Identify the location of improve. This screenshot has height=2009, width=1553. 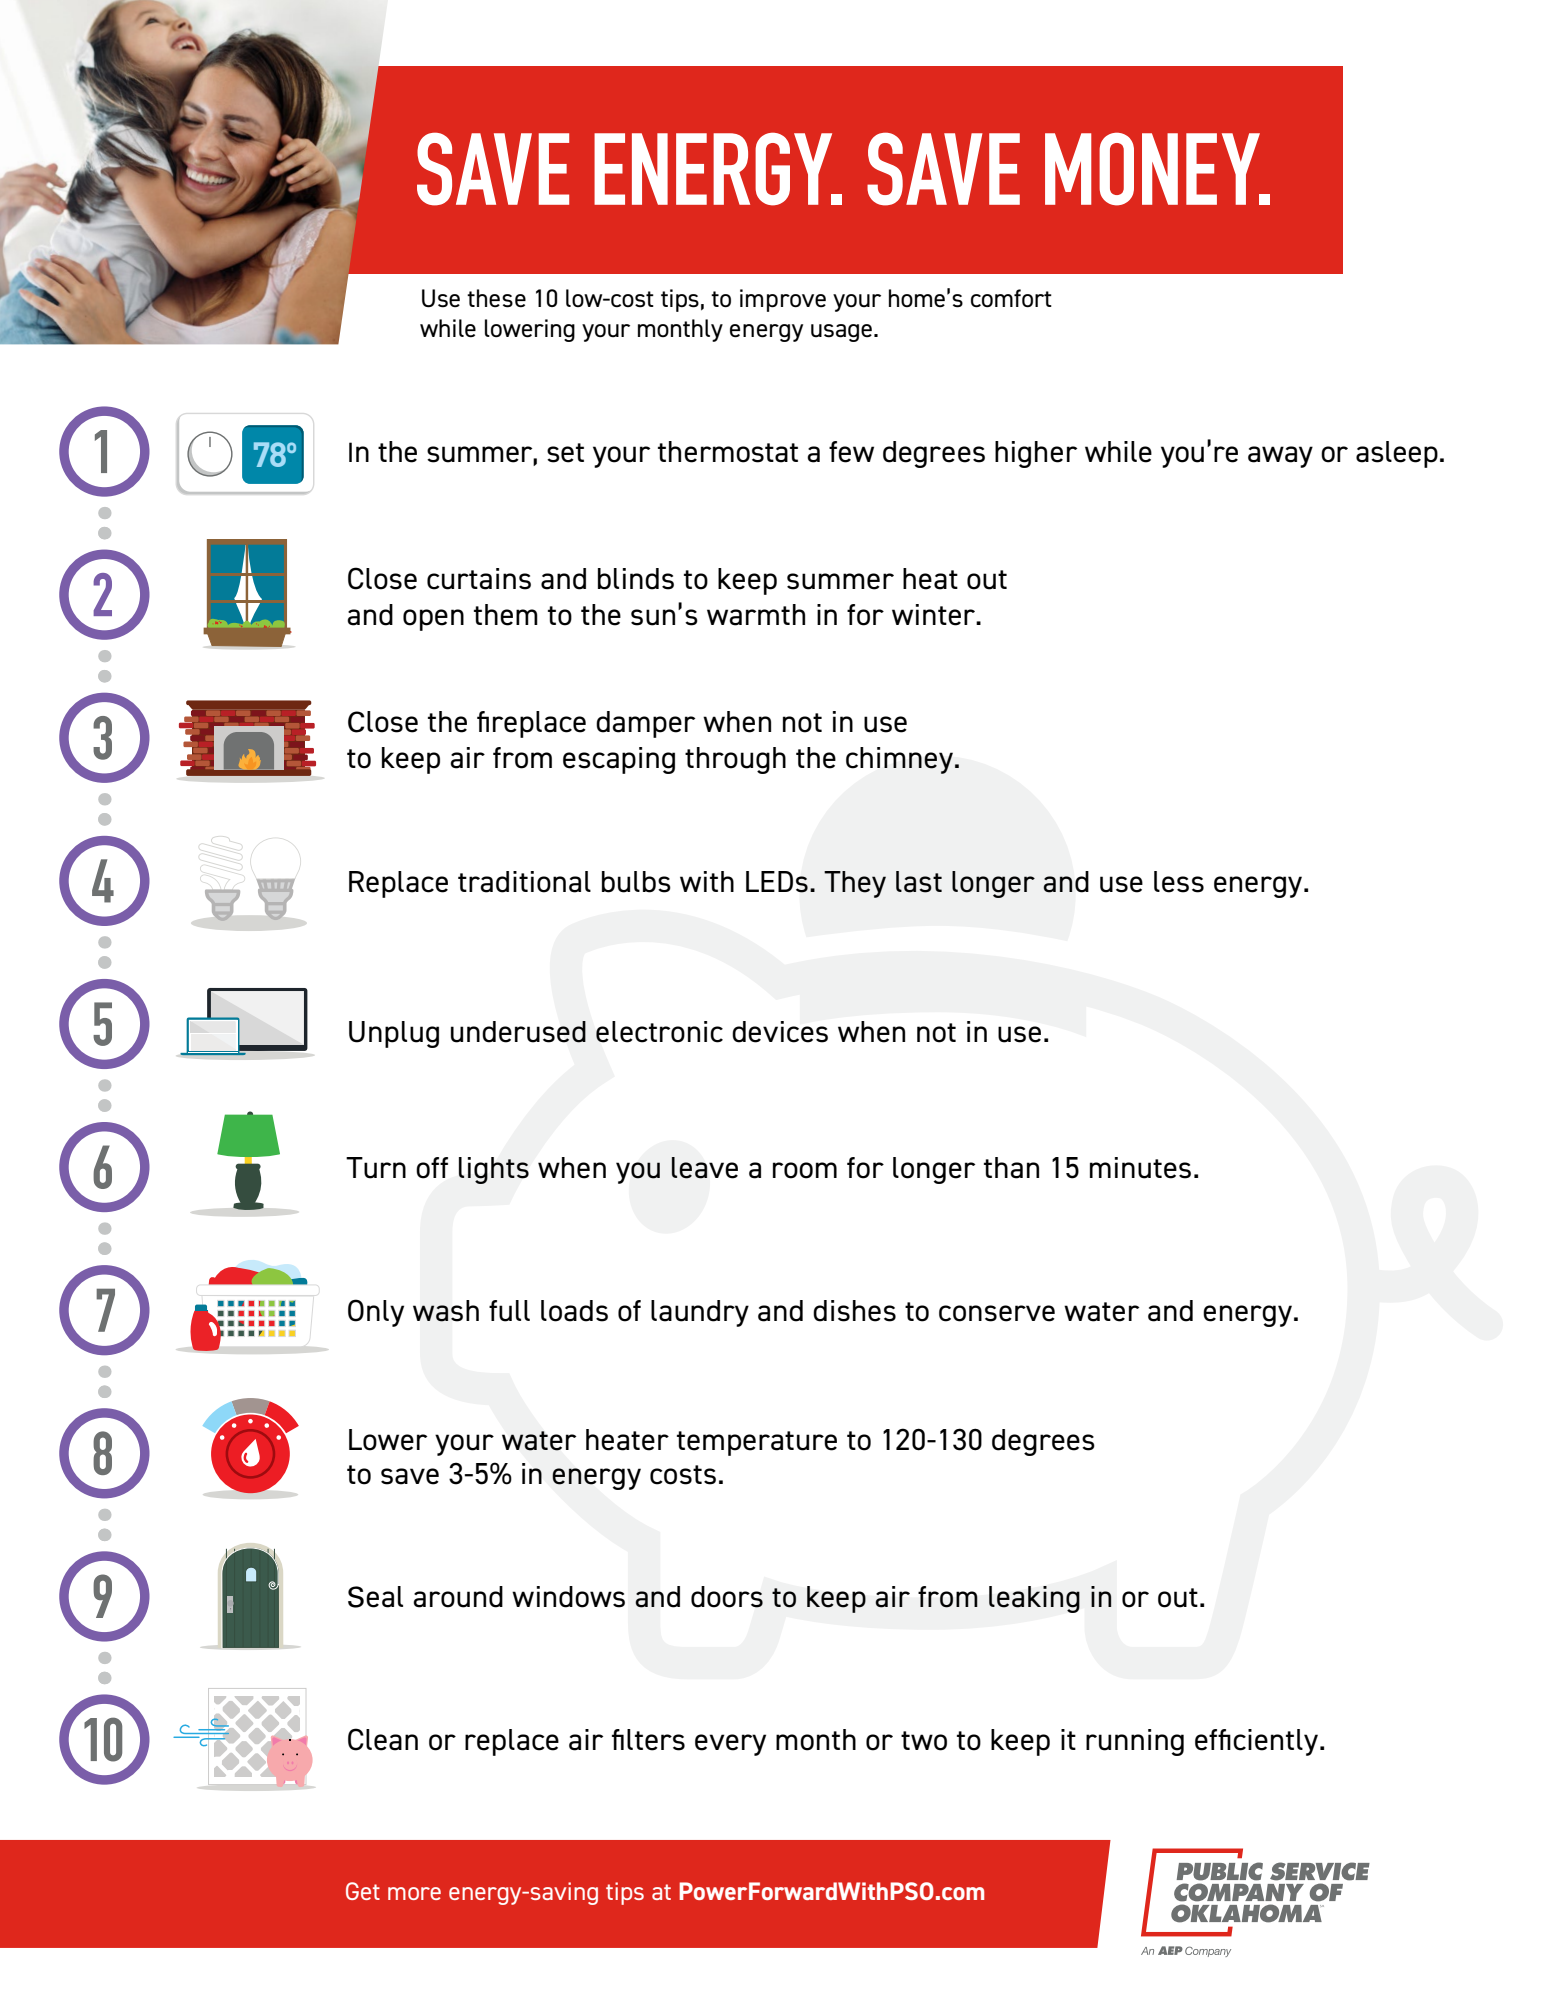
(783, 300).
